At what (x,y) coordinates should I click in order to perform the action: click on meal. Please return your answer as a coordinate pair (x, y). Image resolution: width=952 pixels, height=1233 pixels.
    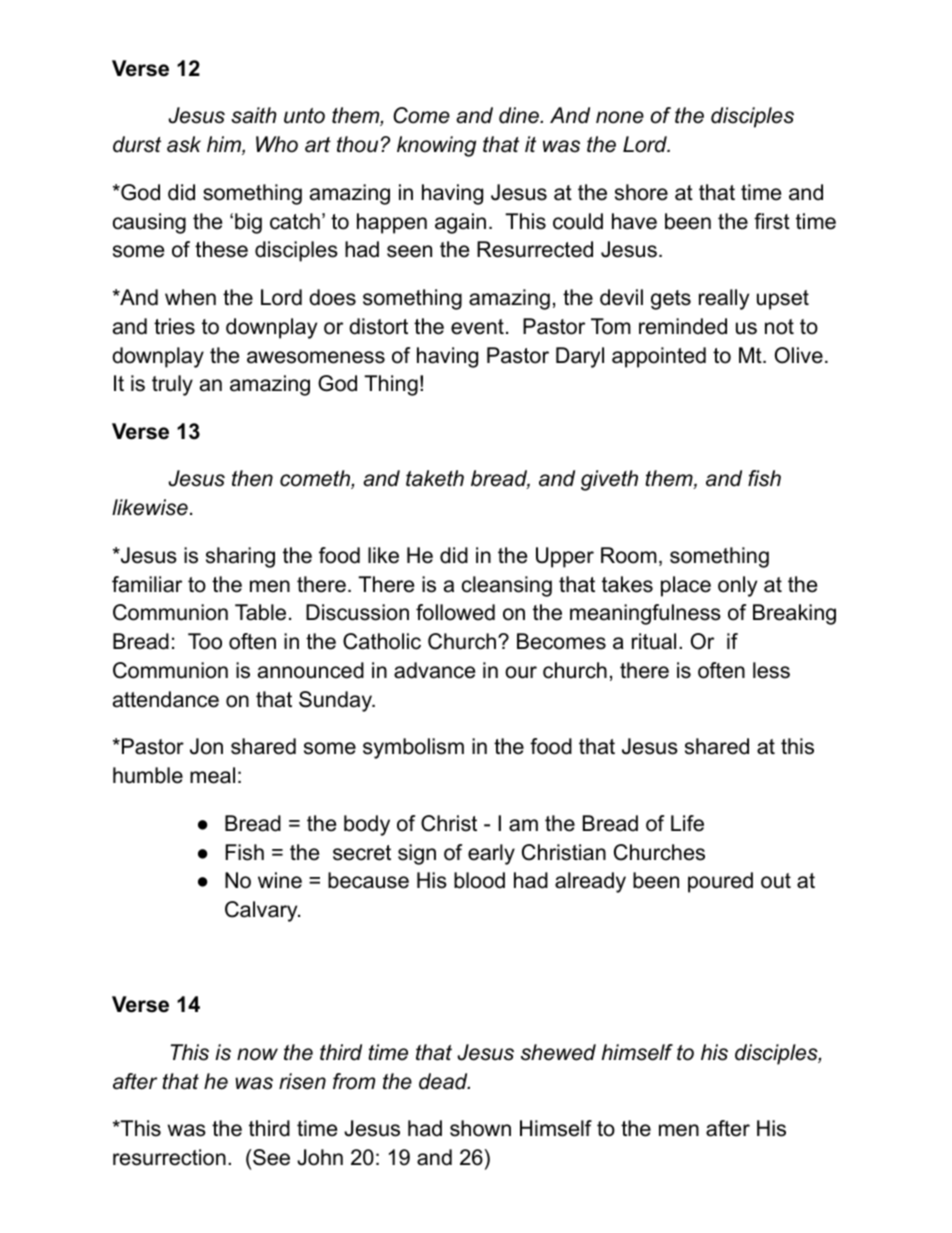
    Looking at the image, I should click on (212, 775).
